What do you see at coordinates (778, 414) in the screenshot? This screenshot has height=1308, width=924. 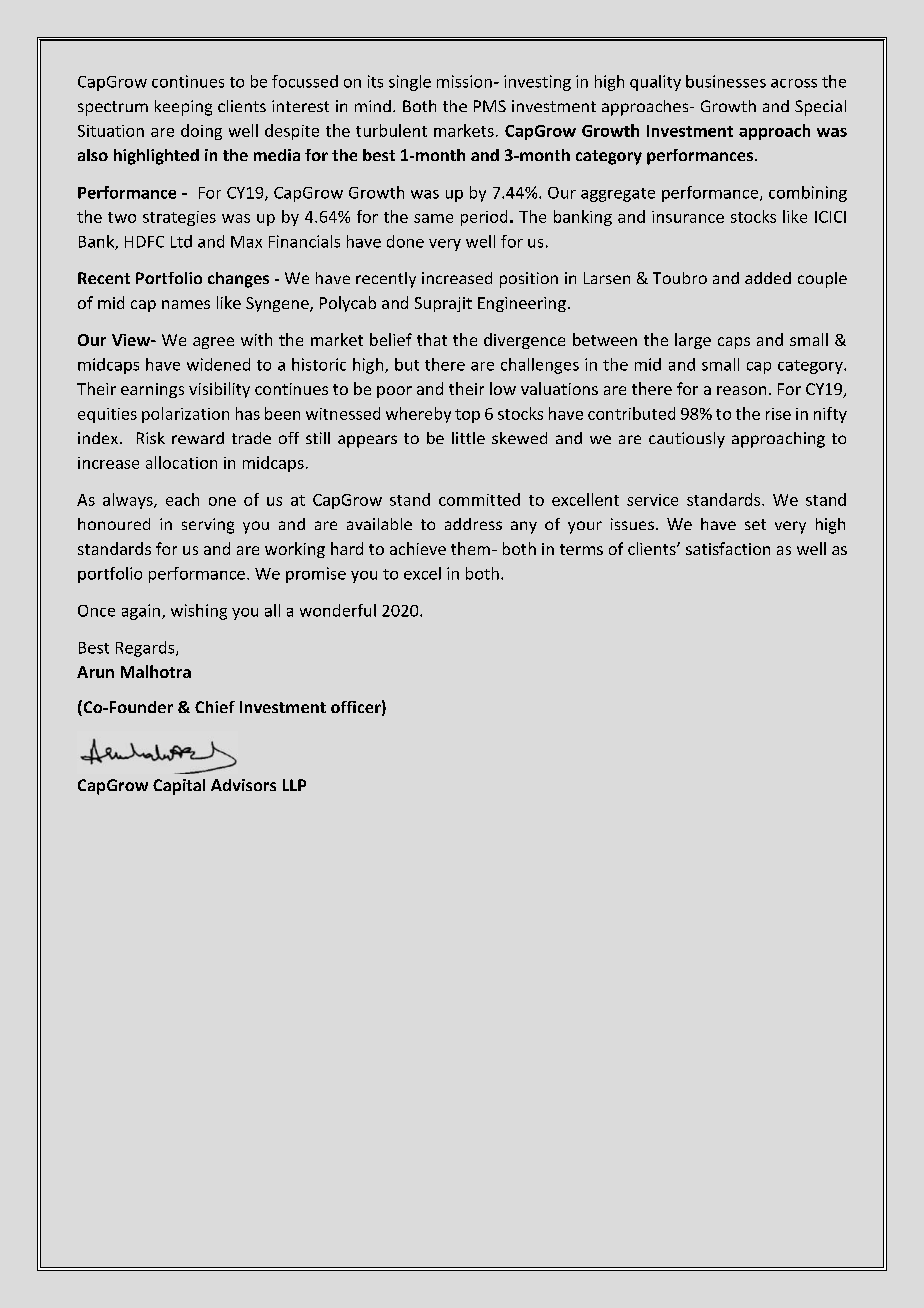 I see `rise` at bounding box center [778, 414].
